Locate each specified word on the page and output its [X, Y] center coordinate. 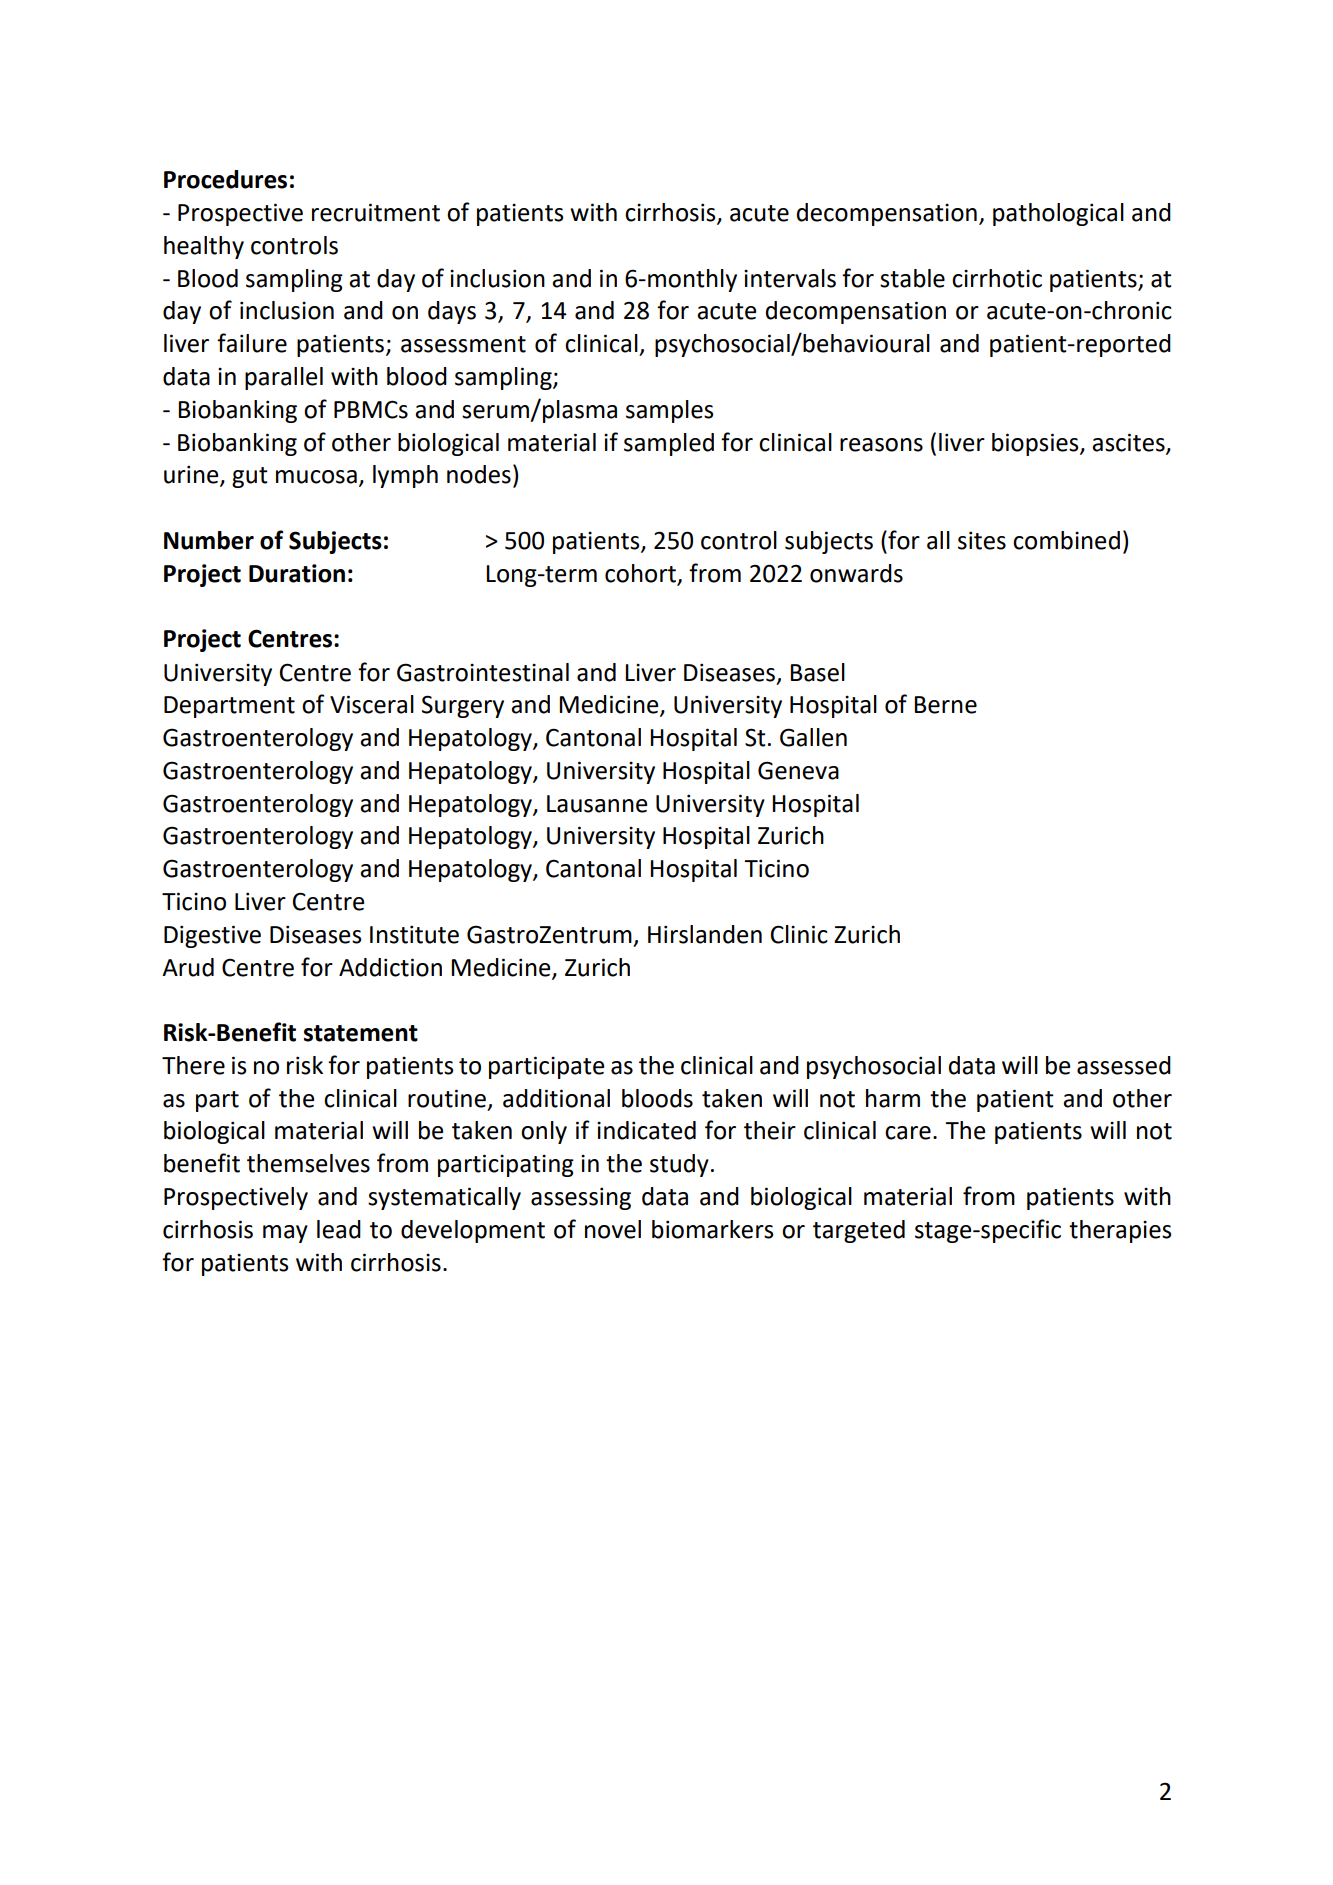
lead [339, 1229]
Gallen [813, 737]
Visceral [372, 704]
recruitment [376, 212]
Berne [945, 705]
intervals [790, 278]
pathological [1058, 214]
